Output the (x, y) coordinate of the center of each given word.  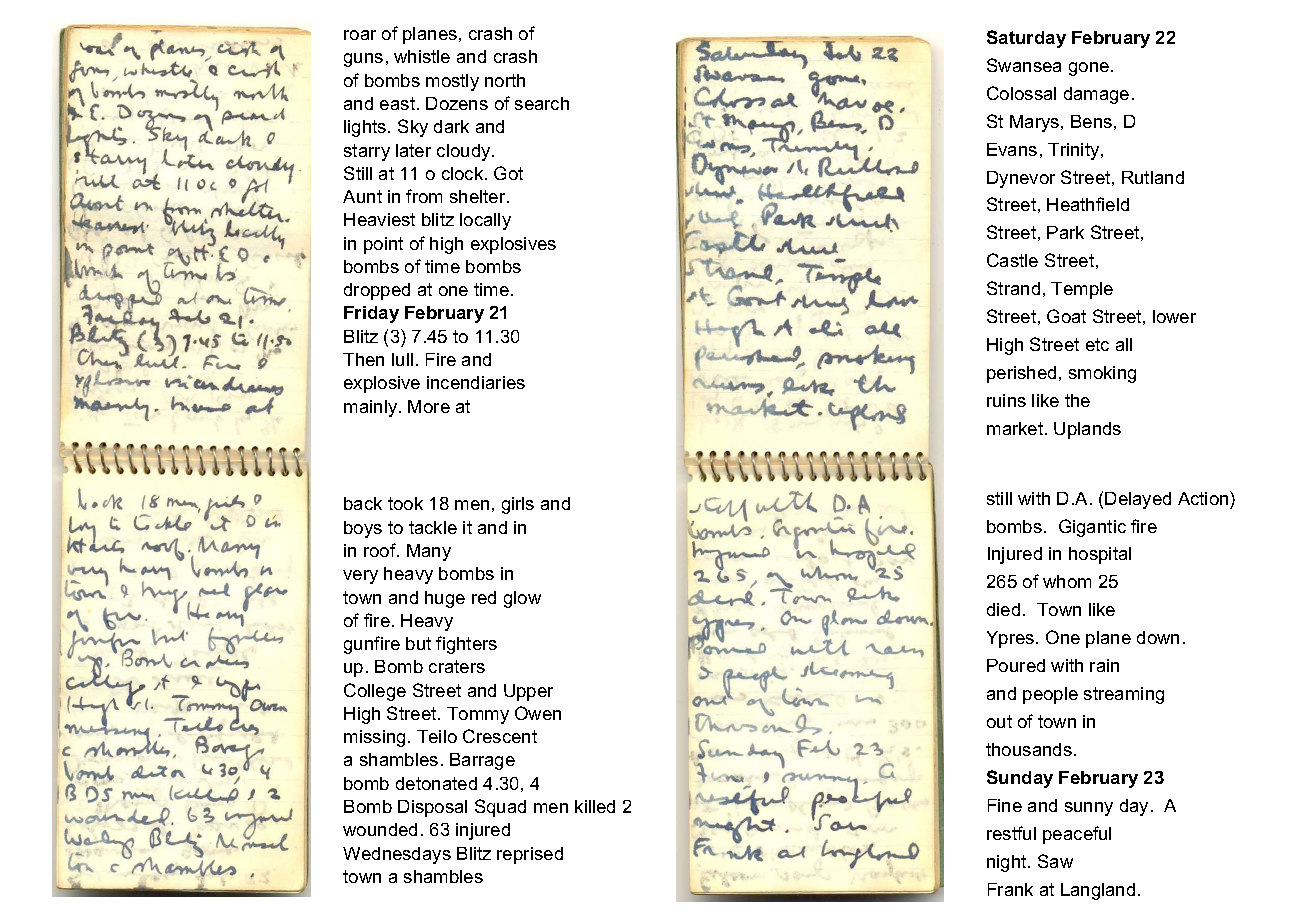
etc (1097, 344)
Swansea (1024, 65)
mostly (452, 82)
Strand (1013, 288)
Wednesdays (397, 855)
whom (1067, 581)
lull (402, 359)
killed (595, 806)
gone (1089, 69)
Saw (1055, 861)
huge (445, 599)
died (1003, 609)
